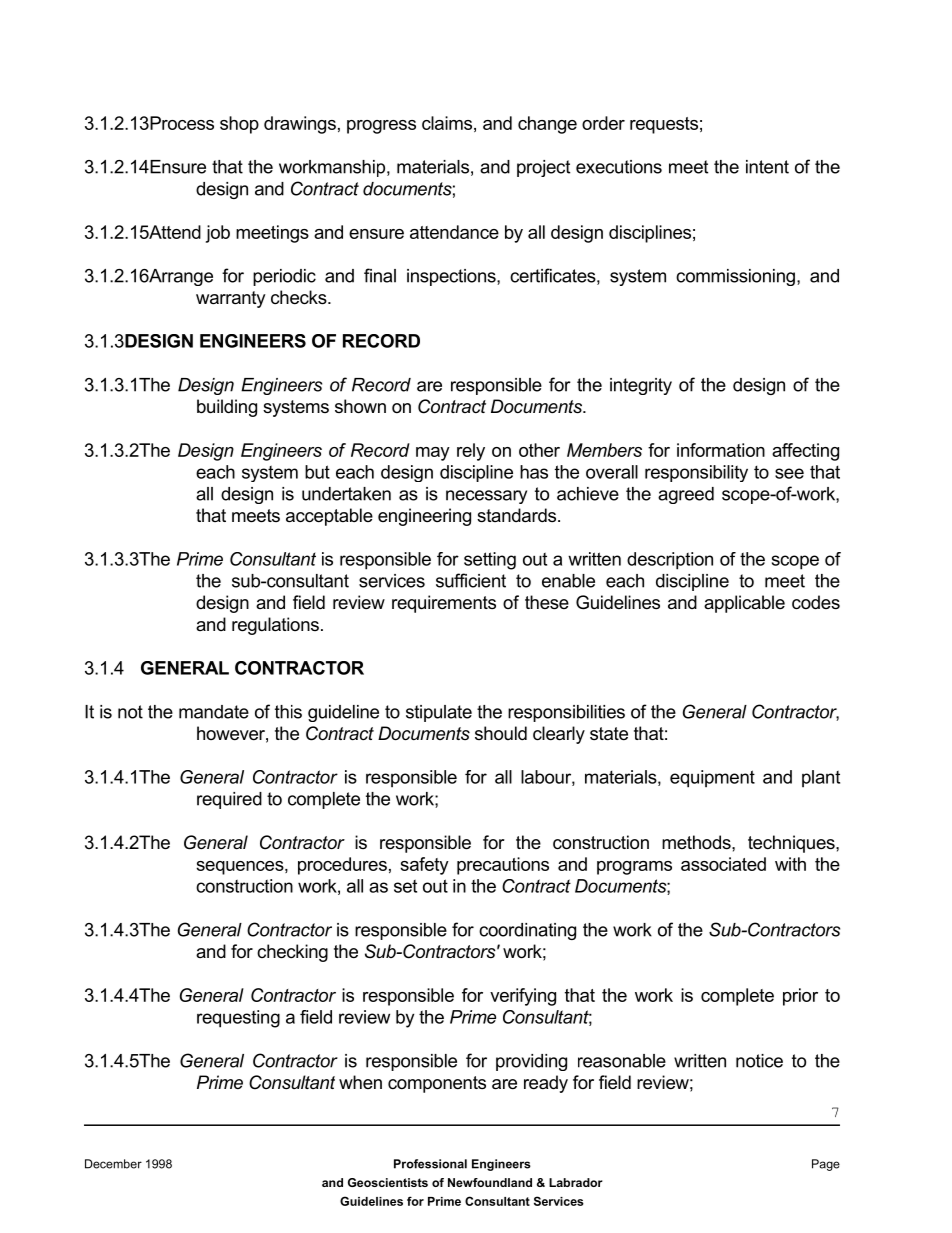 This screenshot has height=1233, width=952. What do you see at coordinates (430, 1164) in the screenshot?
I see `Professional` at bounding box center [430, 1164].
